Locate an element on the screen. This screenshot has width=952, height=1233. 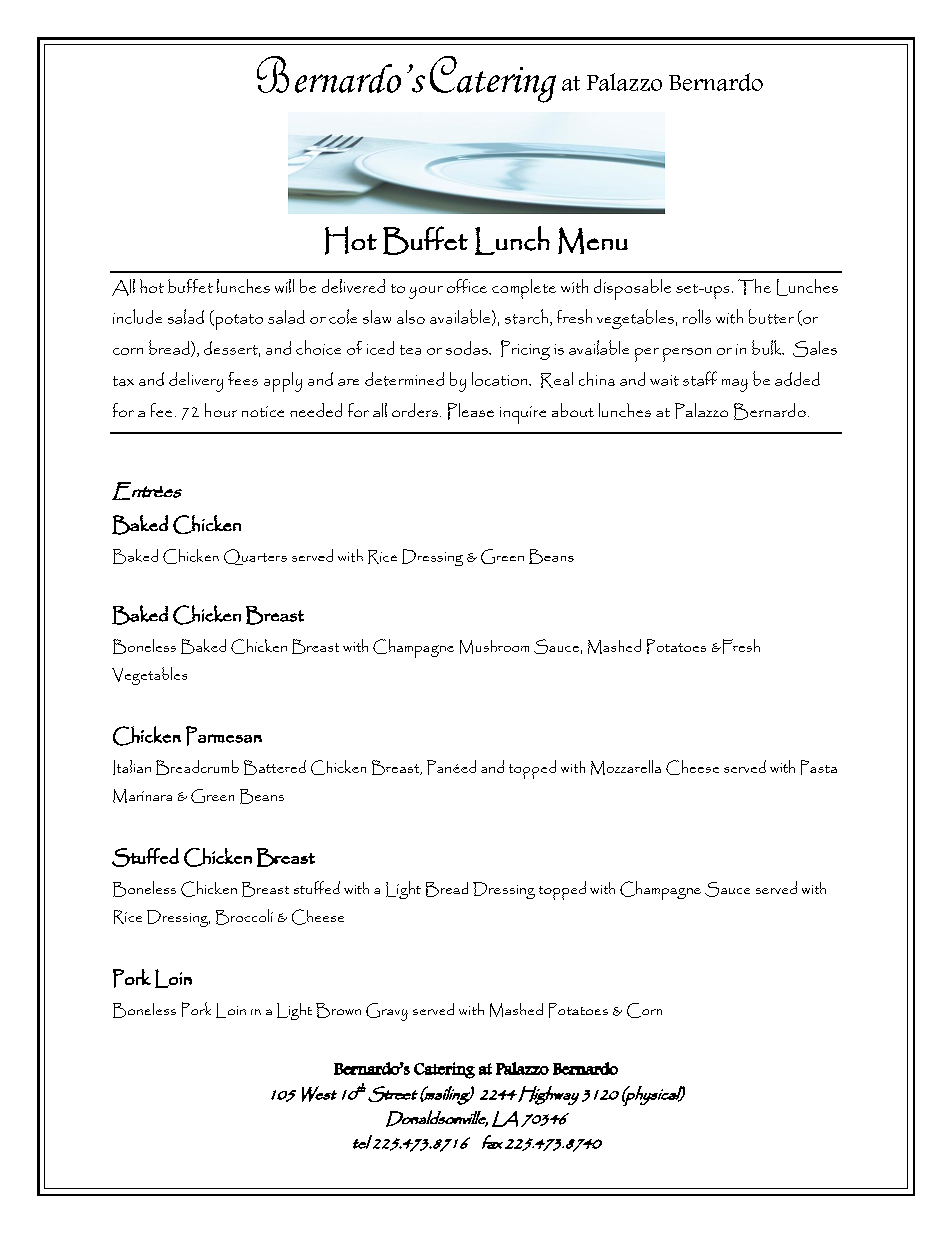
Mozzarella is located at coordinates (626, 767).
